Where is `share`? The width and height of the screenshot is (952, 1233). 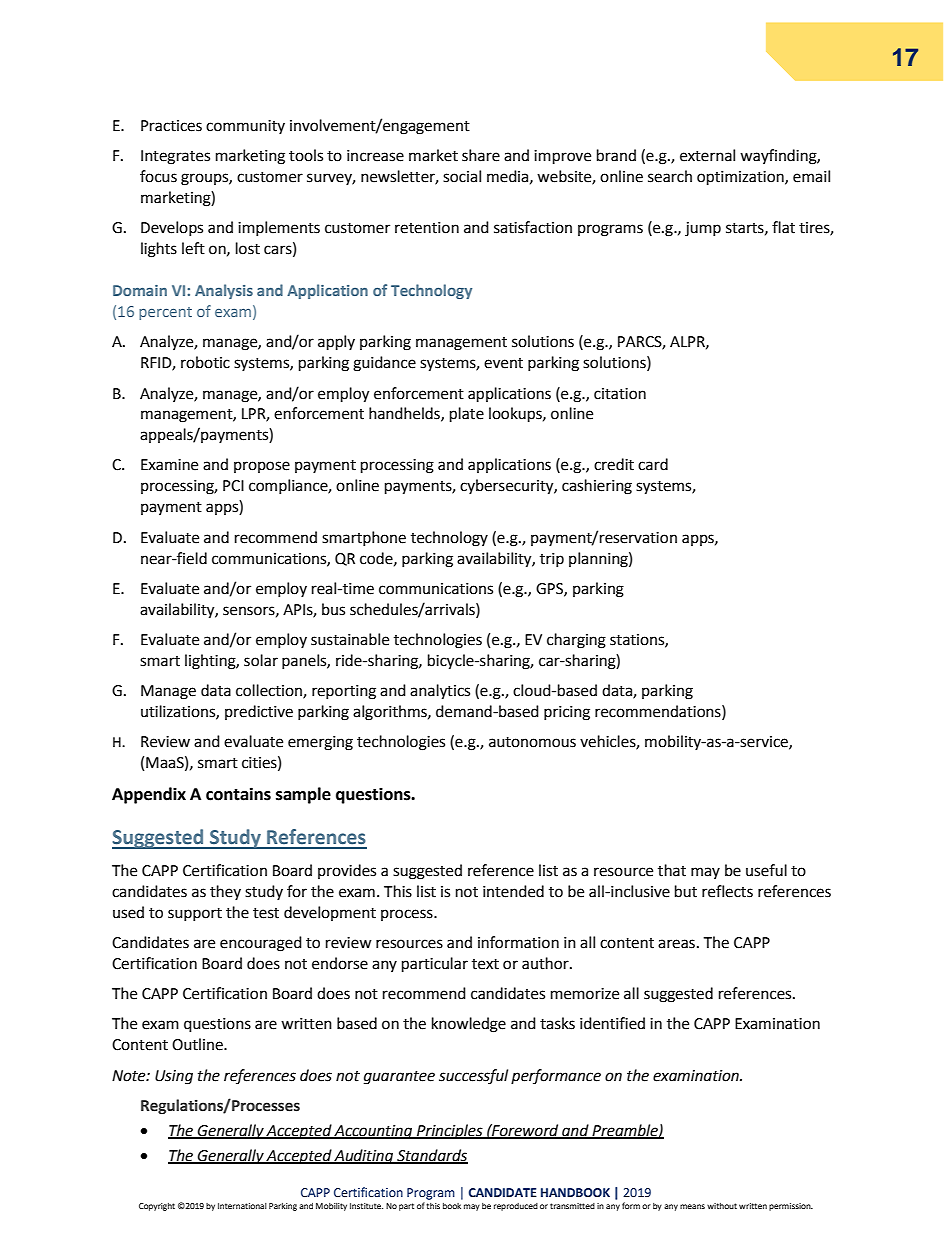
share is located at coordinates (481, 155).
